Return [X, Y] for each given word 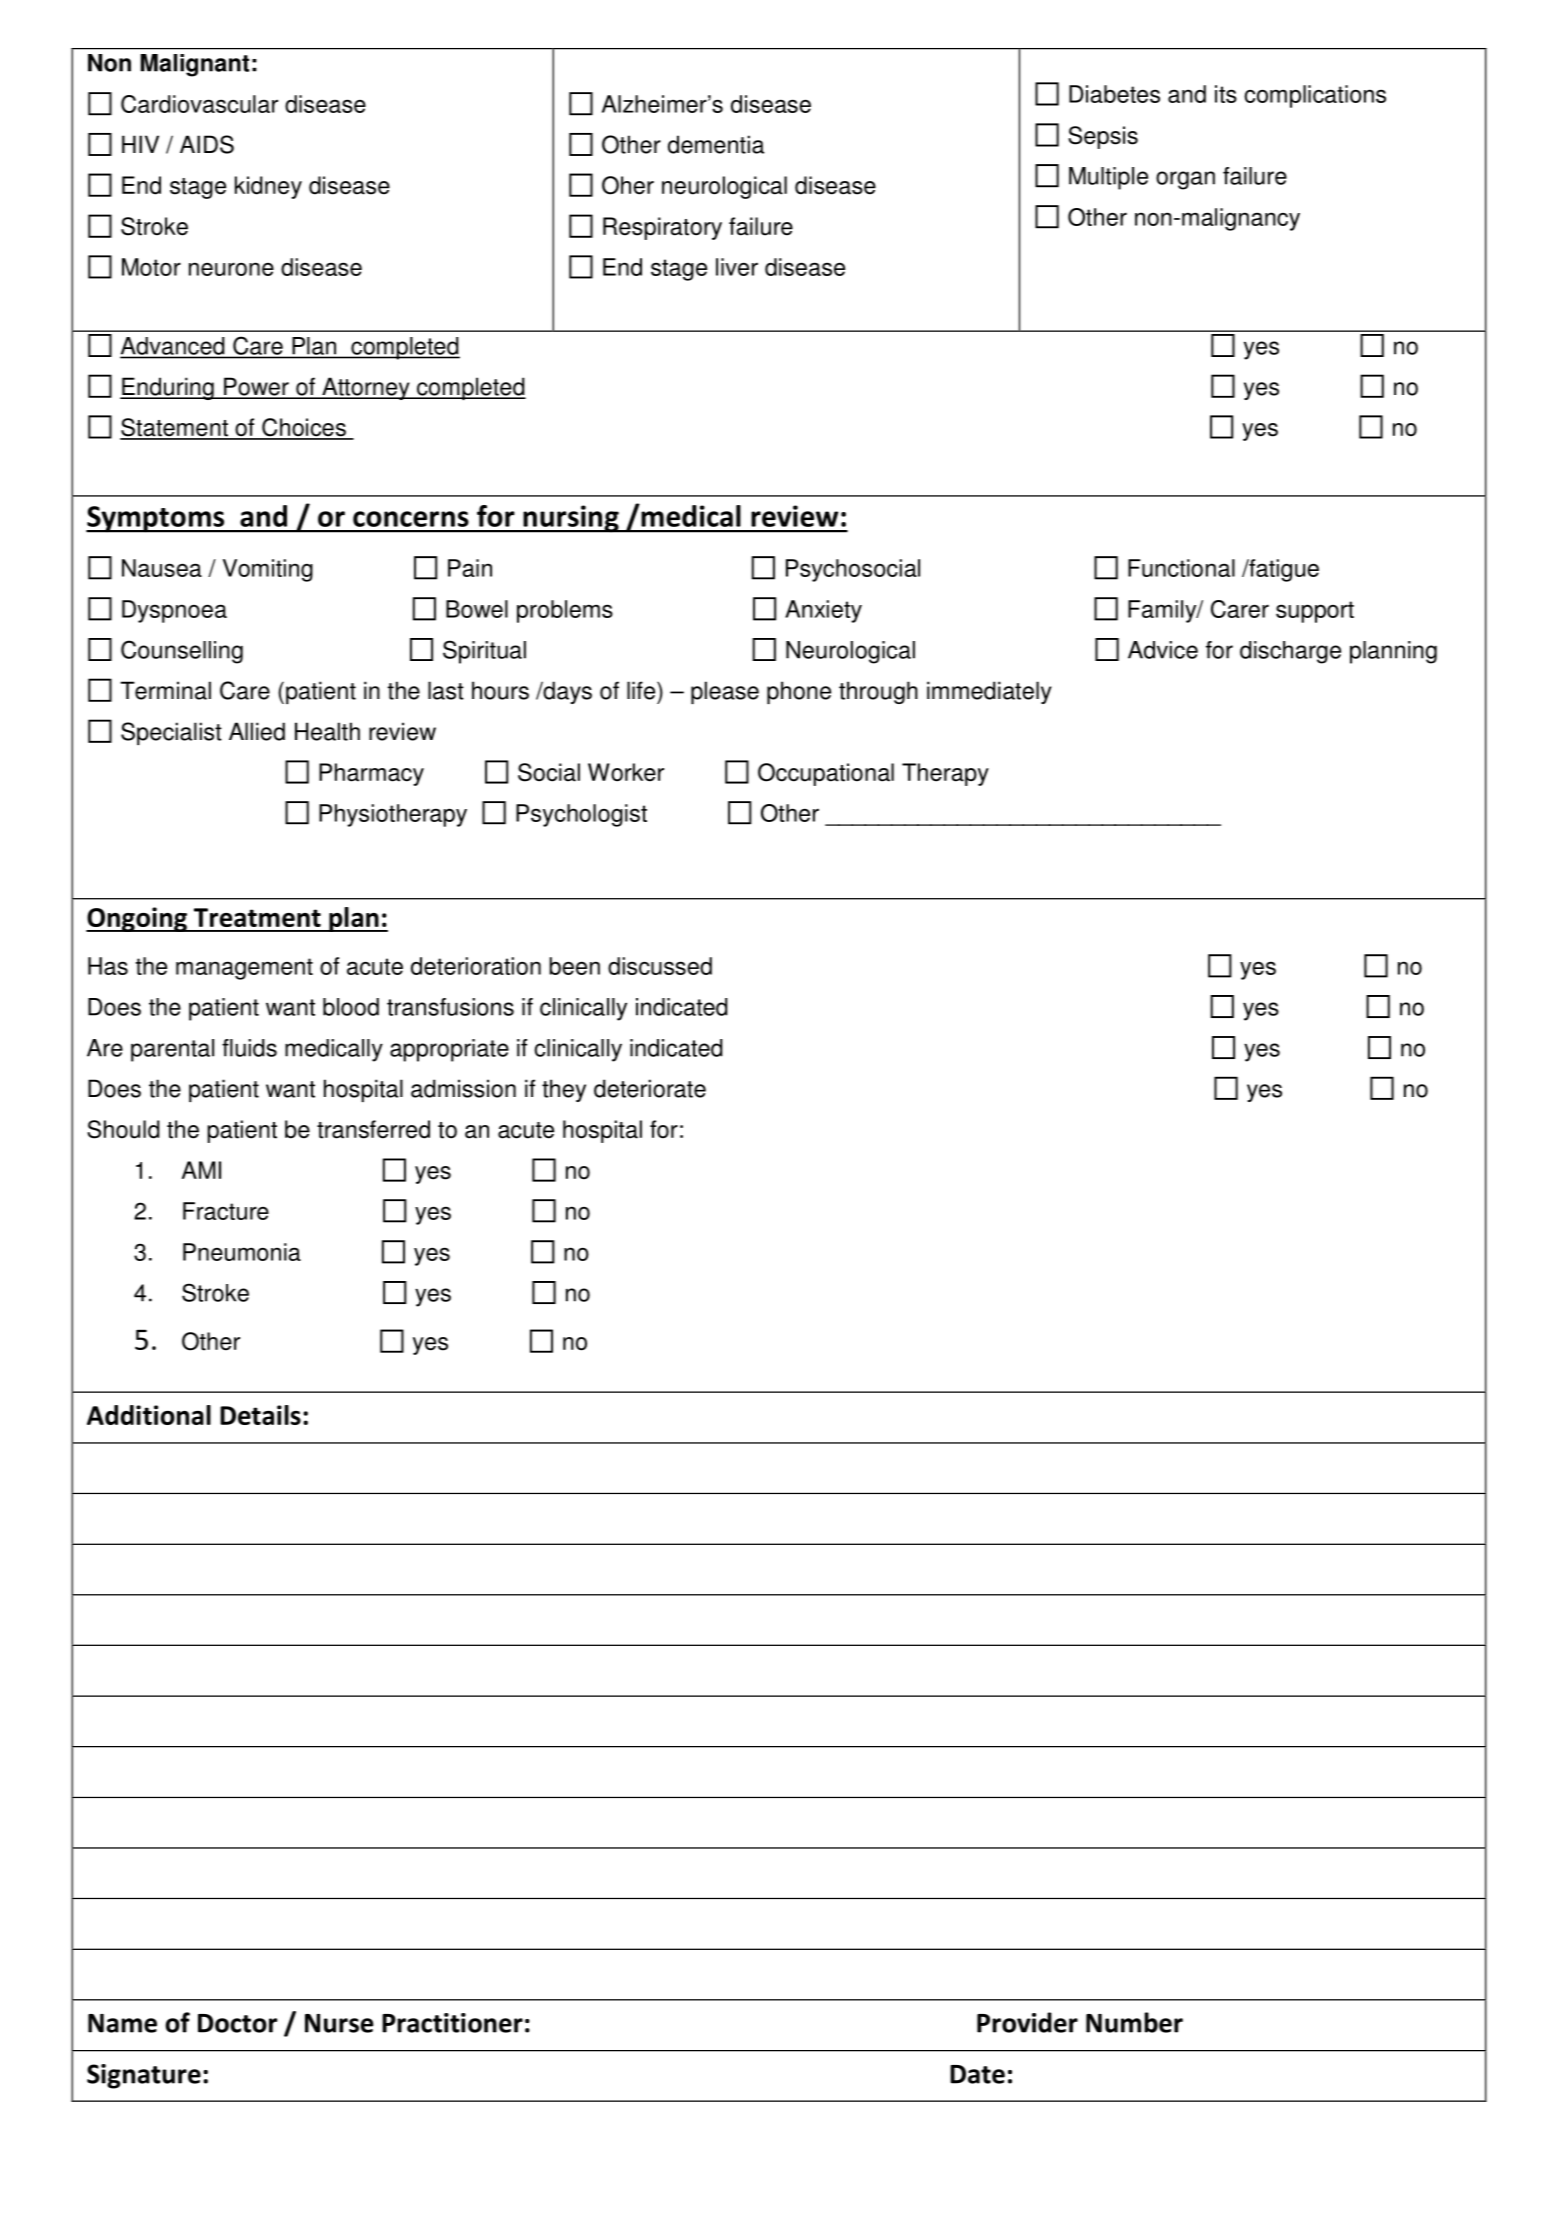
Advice [1163, 650]
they [564, 1090]
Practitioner [452, 2023]
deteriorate [650, 1088]
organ [1185, 180]
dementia [716, 144]
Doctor [237, 2023]
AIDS [207, 144]
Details [260, 1415]
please [725, 692]
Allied [257, 731]
